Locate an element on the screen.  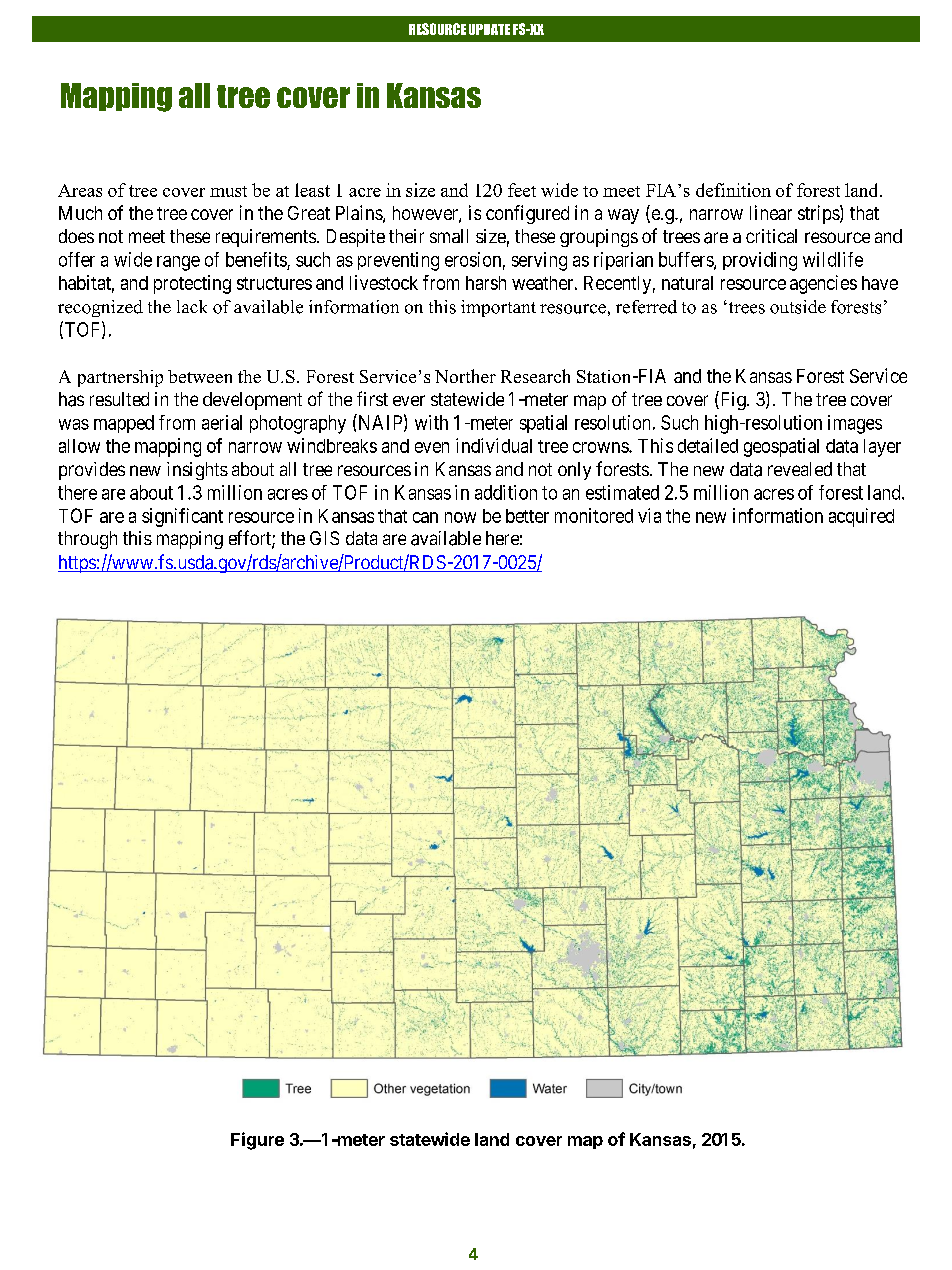
agencies is located at coordinates (823, 284).
